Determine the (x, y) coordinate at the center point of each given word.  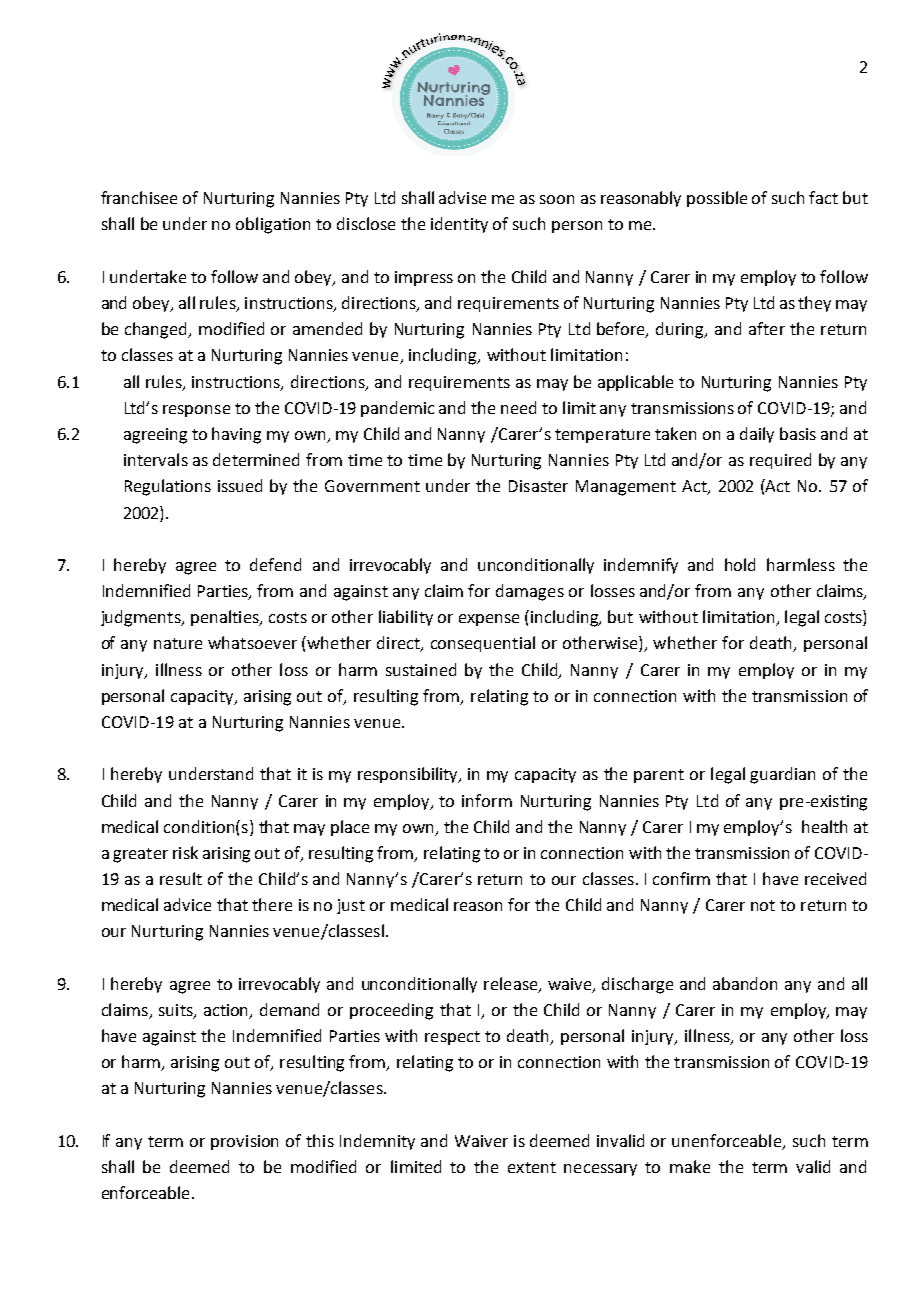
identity (459, 225)
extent (532, 1167)
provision (244, 1142)
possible (717, 199)
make (690, 1166)
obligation (273, 225)
